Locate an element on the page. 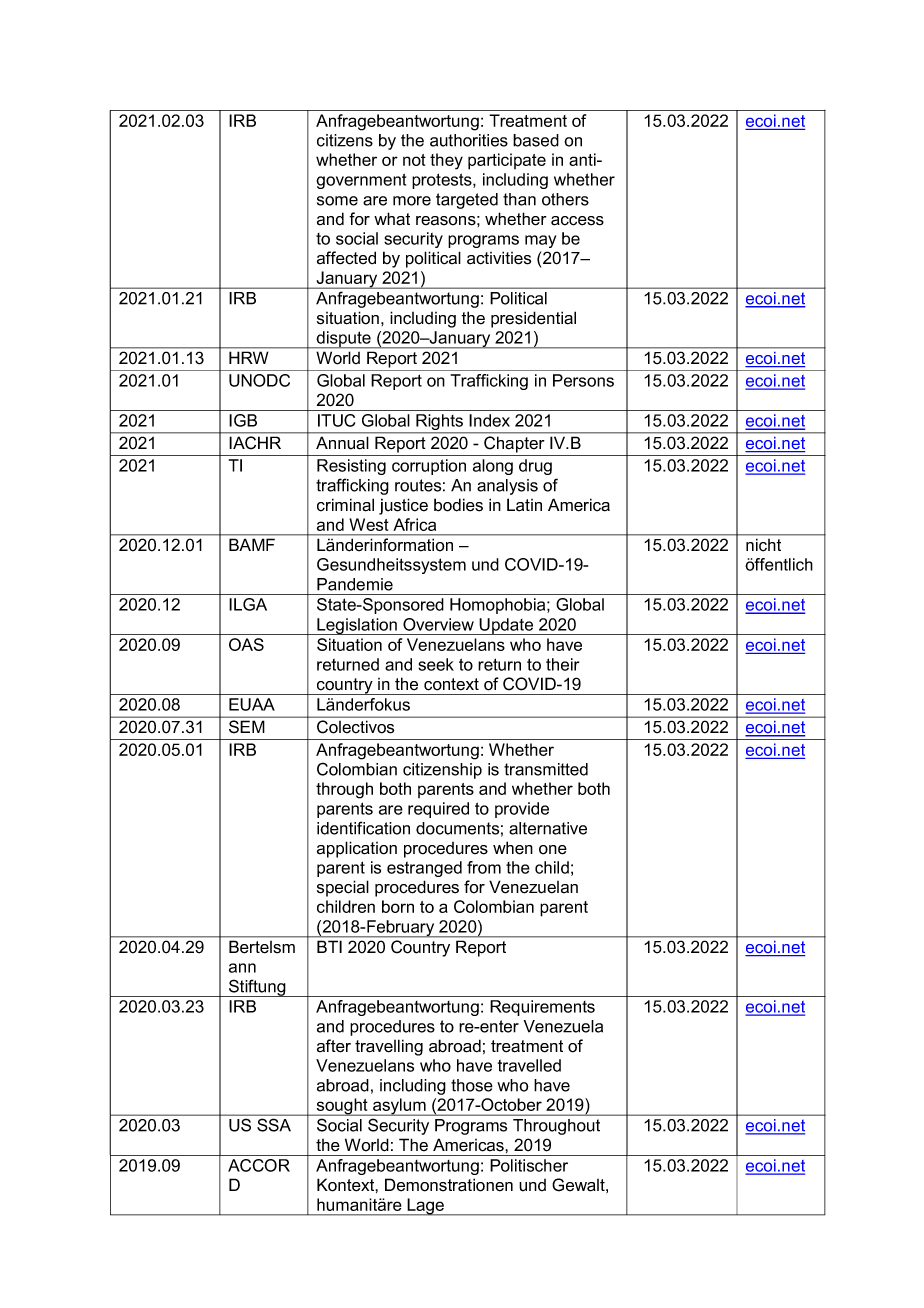 The height and width of the page is (1308, 924). SSA is located at coordinates (274, 1125).
